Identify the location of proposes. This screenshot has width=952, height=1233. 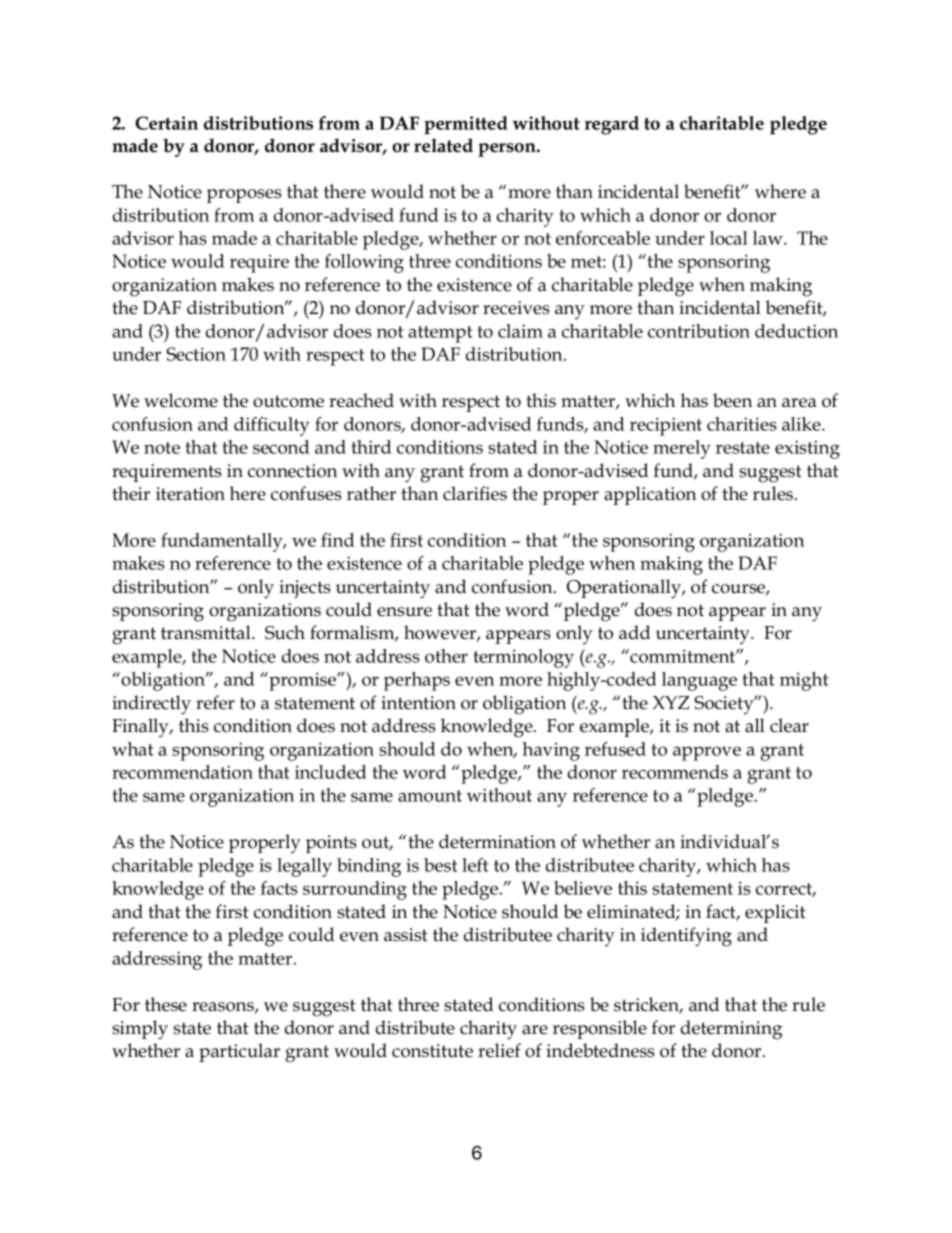
(244, 196).
